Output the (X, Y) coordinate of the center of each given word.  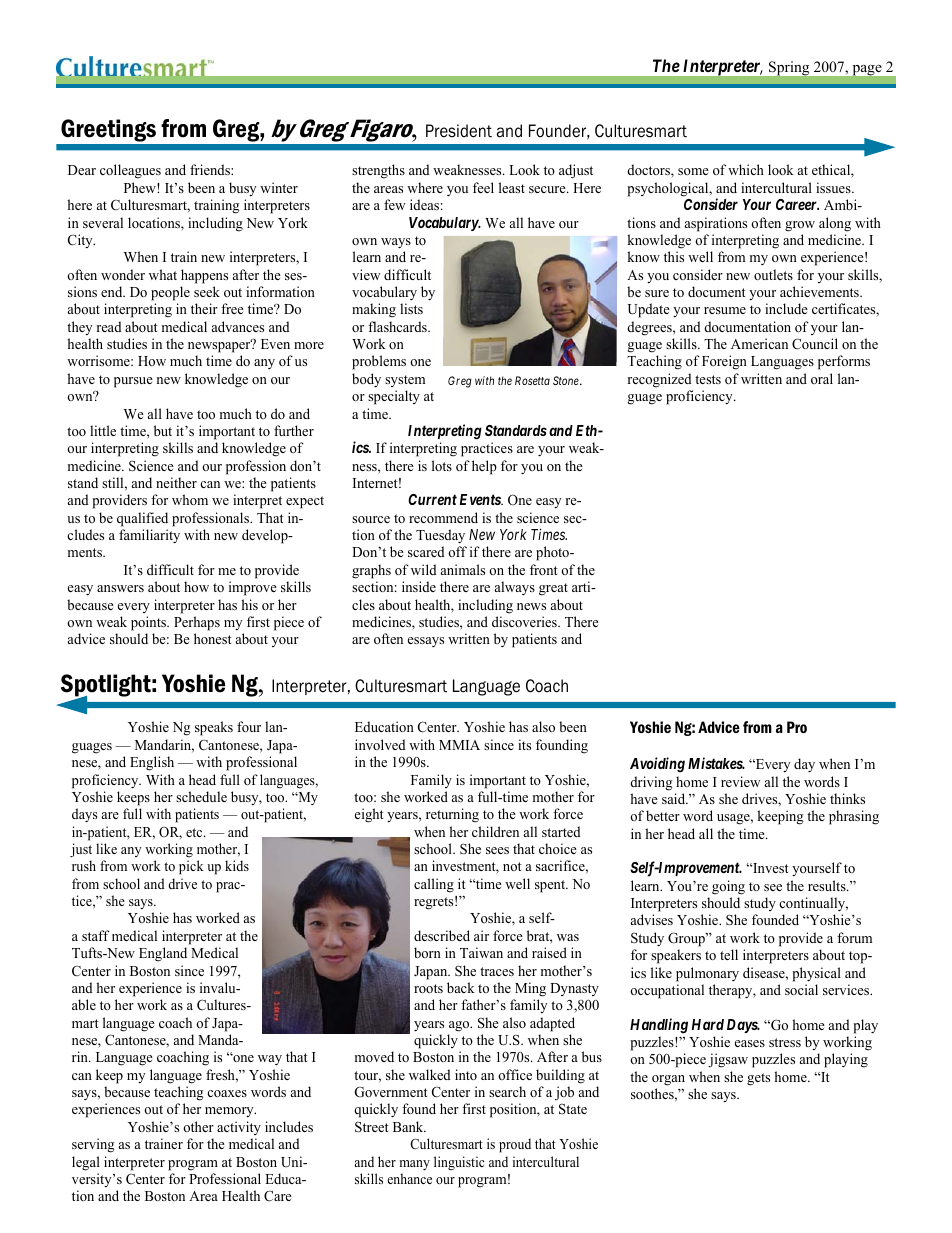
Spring (789, 68)
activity (239, 1128)
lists (411, 308)
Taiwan (481, 952)
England (163, 954)
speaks (214, 728)
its (524, 744)
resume (725, 310)
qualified (142, 519)
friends (211, 169)
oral (822, 378)
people (170, 293)
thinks (847, 798)
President (459, 131)
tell (729, 954)
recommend (443, 517)
